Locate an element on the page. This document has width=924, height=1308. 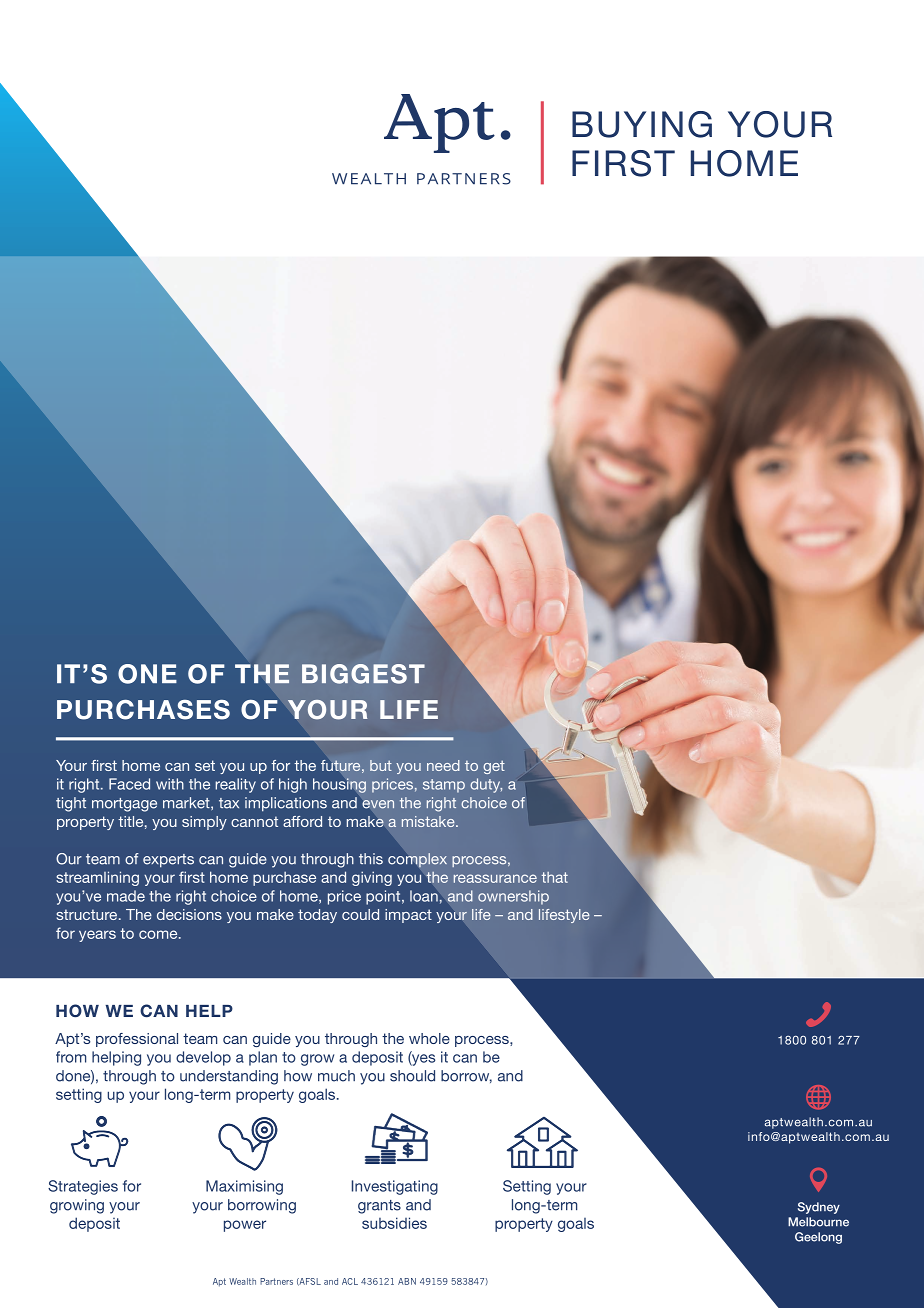
ABN is located at coordinates (407, 1281).
